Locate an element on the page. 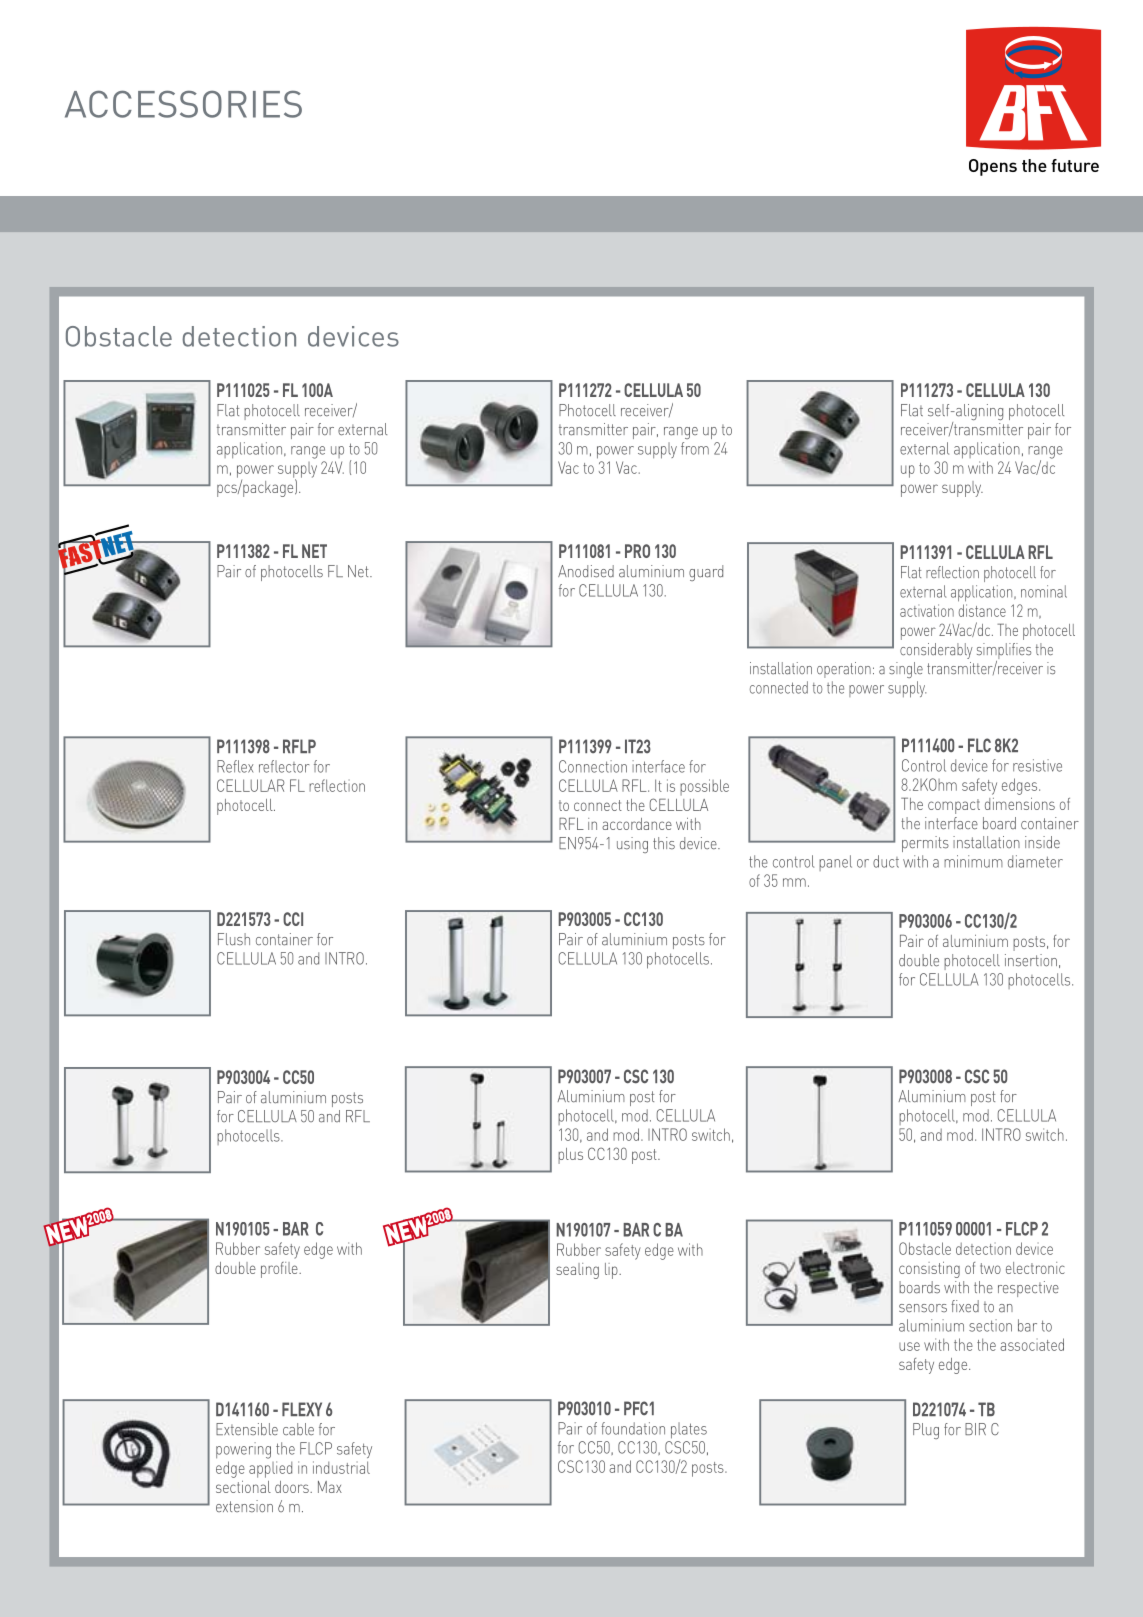  from is located at coordinates (695, 448).
